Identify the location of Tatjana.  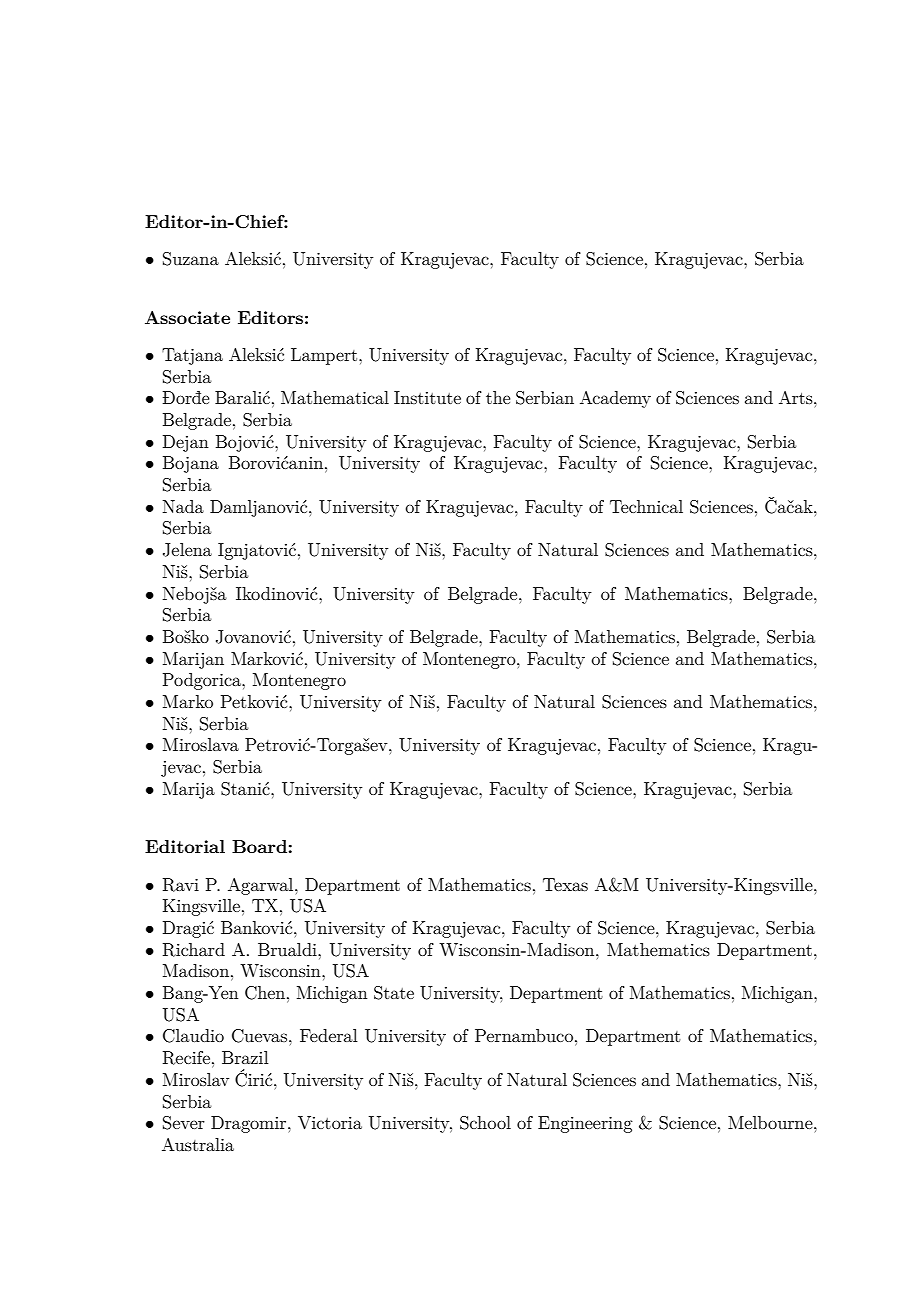
(192, 356).
